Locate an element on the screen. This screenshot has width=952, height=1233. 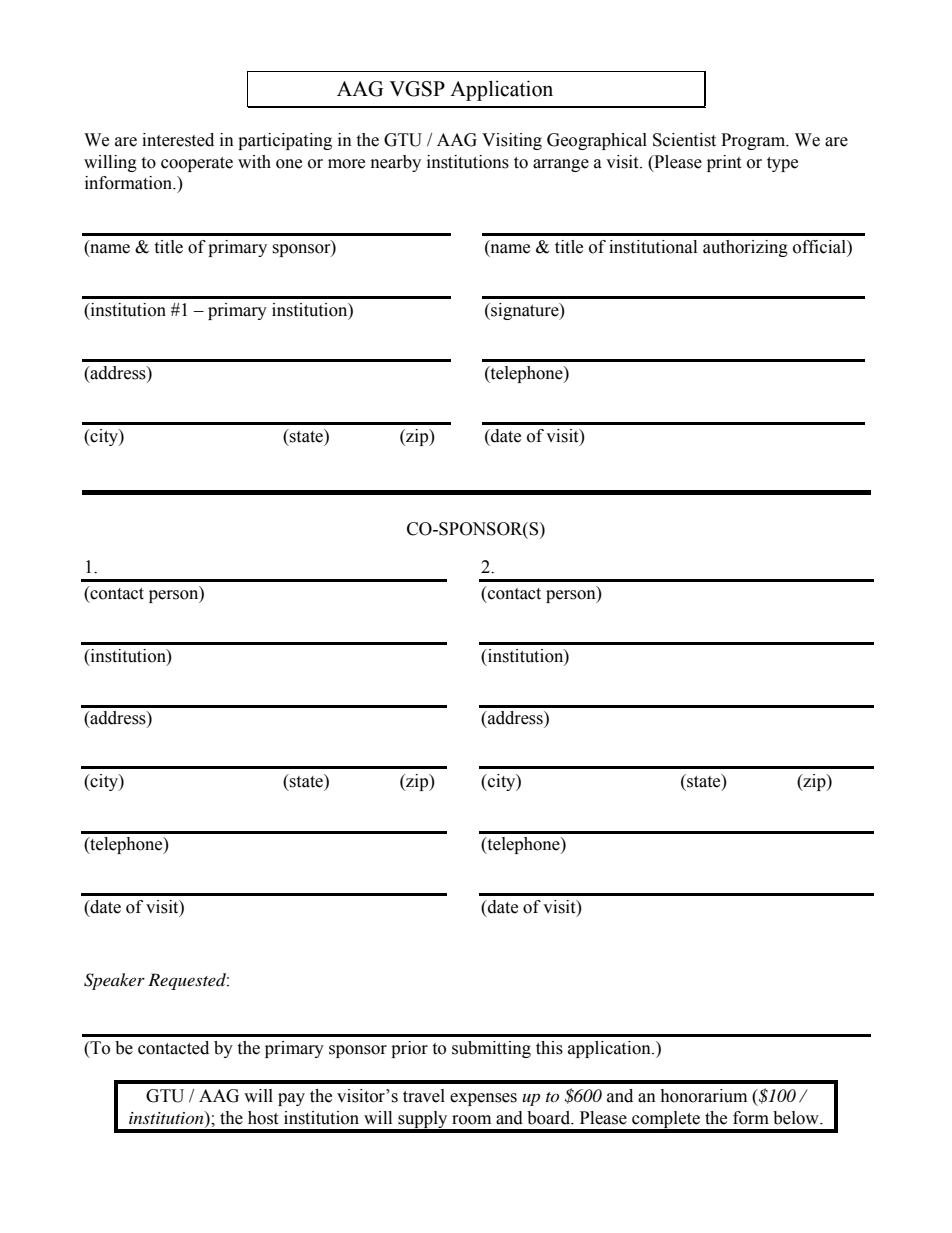
with is located at coordinates (254, 162).
